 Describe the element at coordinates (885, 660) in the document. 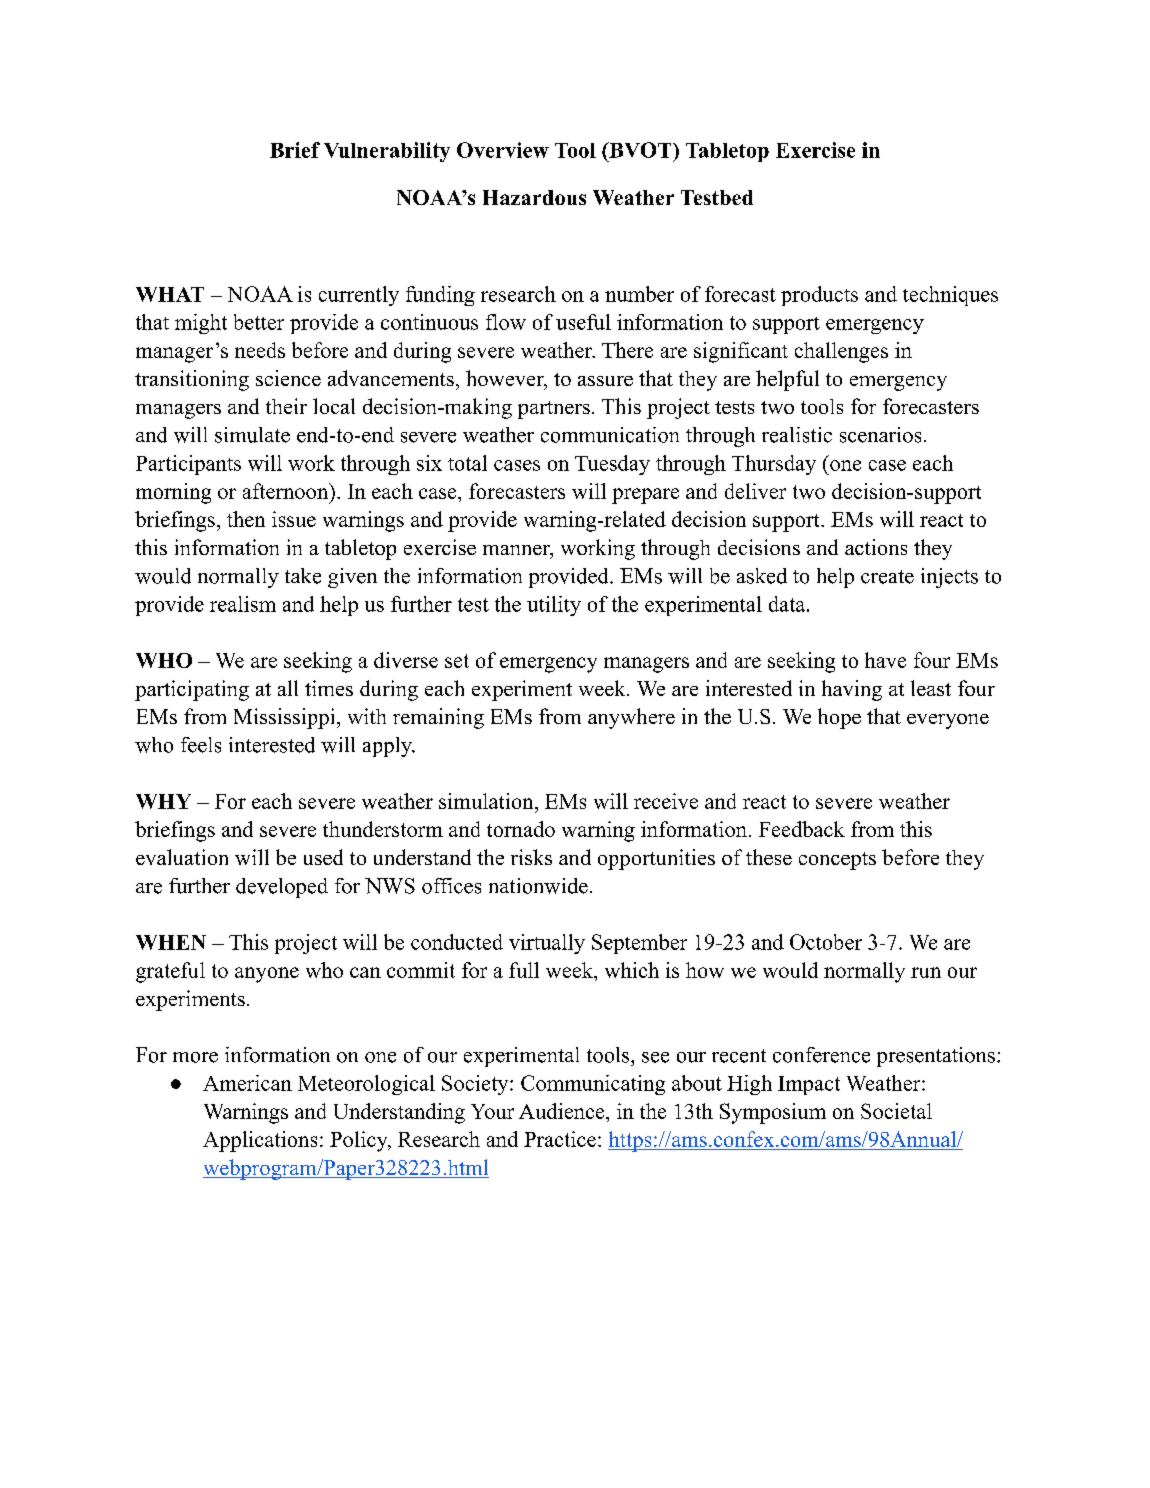

I see `have` at that location.
